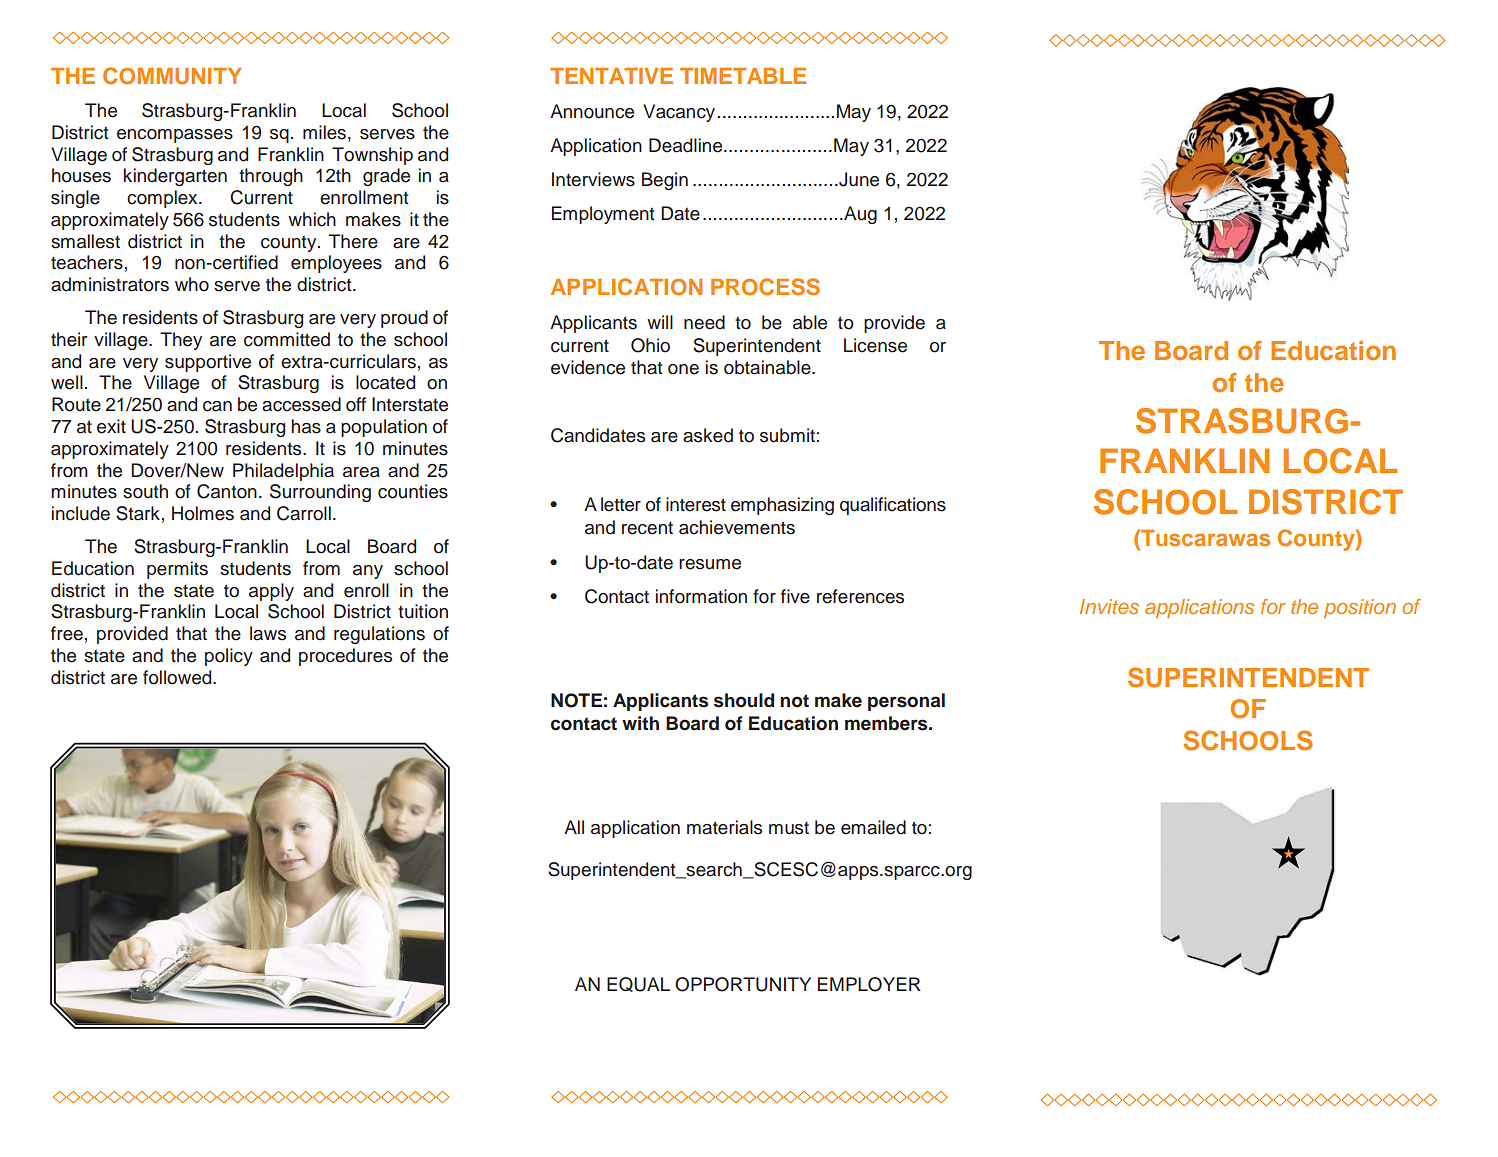 The width and height of the screenshot is (1498, 1157). What do you see at coordinates (592, 111) in the screenshot?
I see `Announce` at bounding box center [592, 111].
